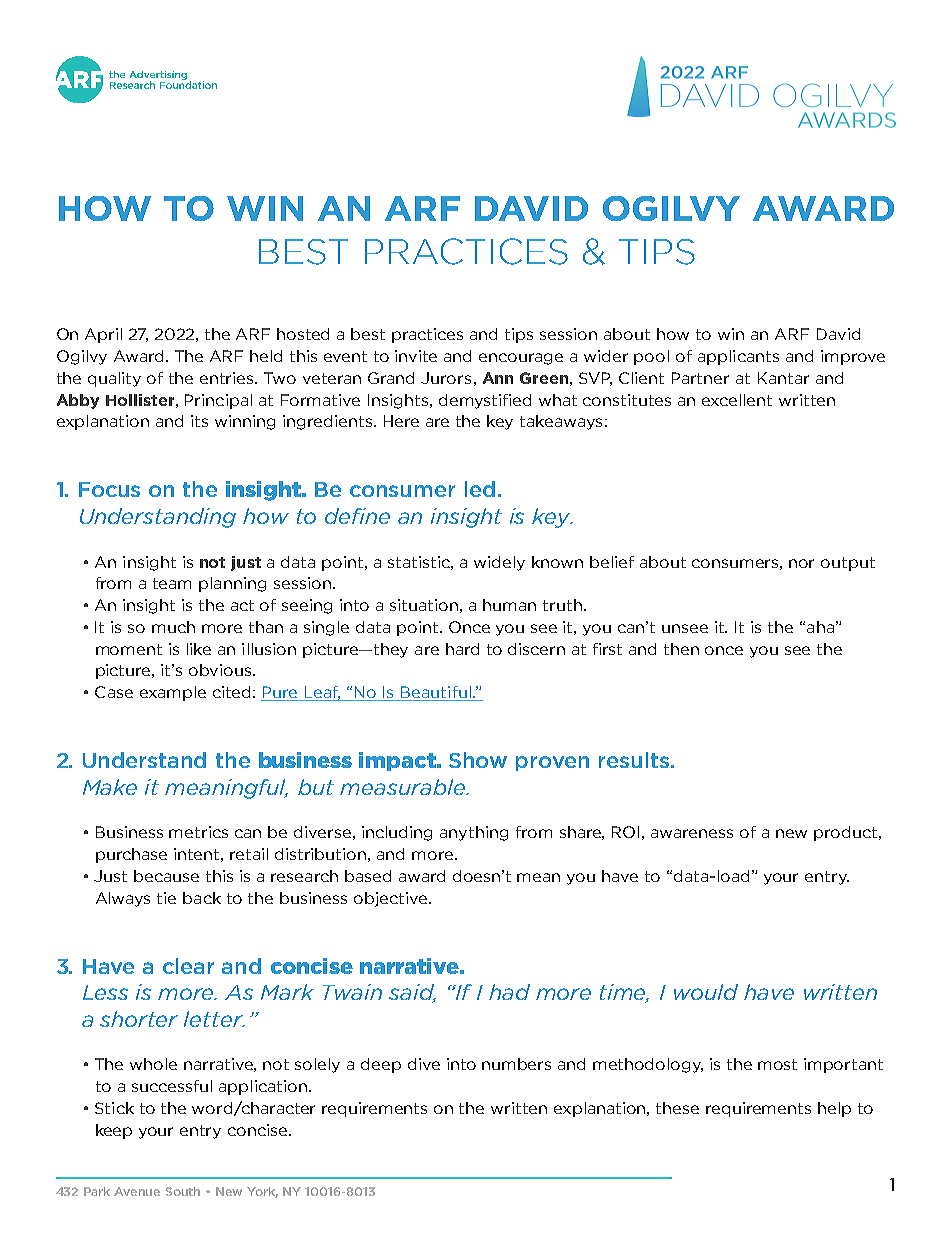  I want to click on metrics, so click(198, 832).
